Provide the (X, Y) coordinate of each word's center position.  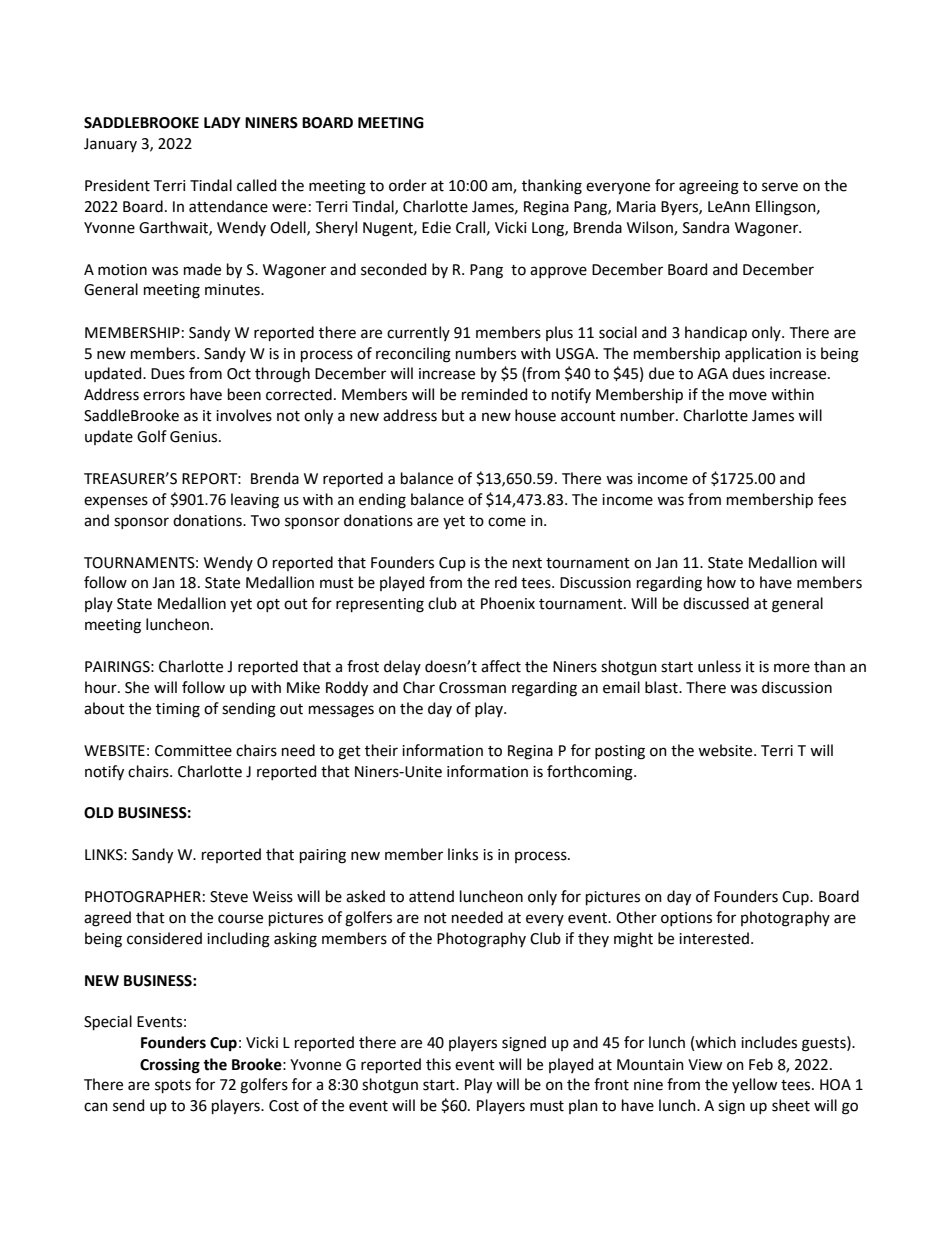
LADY (222, 122)
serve (780, 187)
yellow (754, 1085)
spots (173, 1086)
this (438, 1064)
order (408, 185)
